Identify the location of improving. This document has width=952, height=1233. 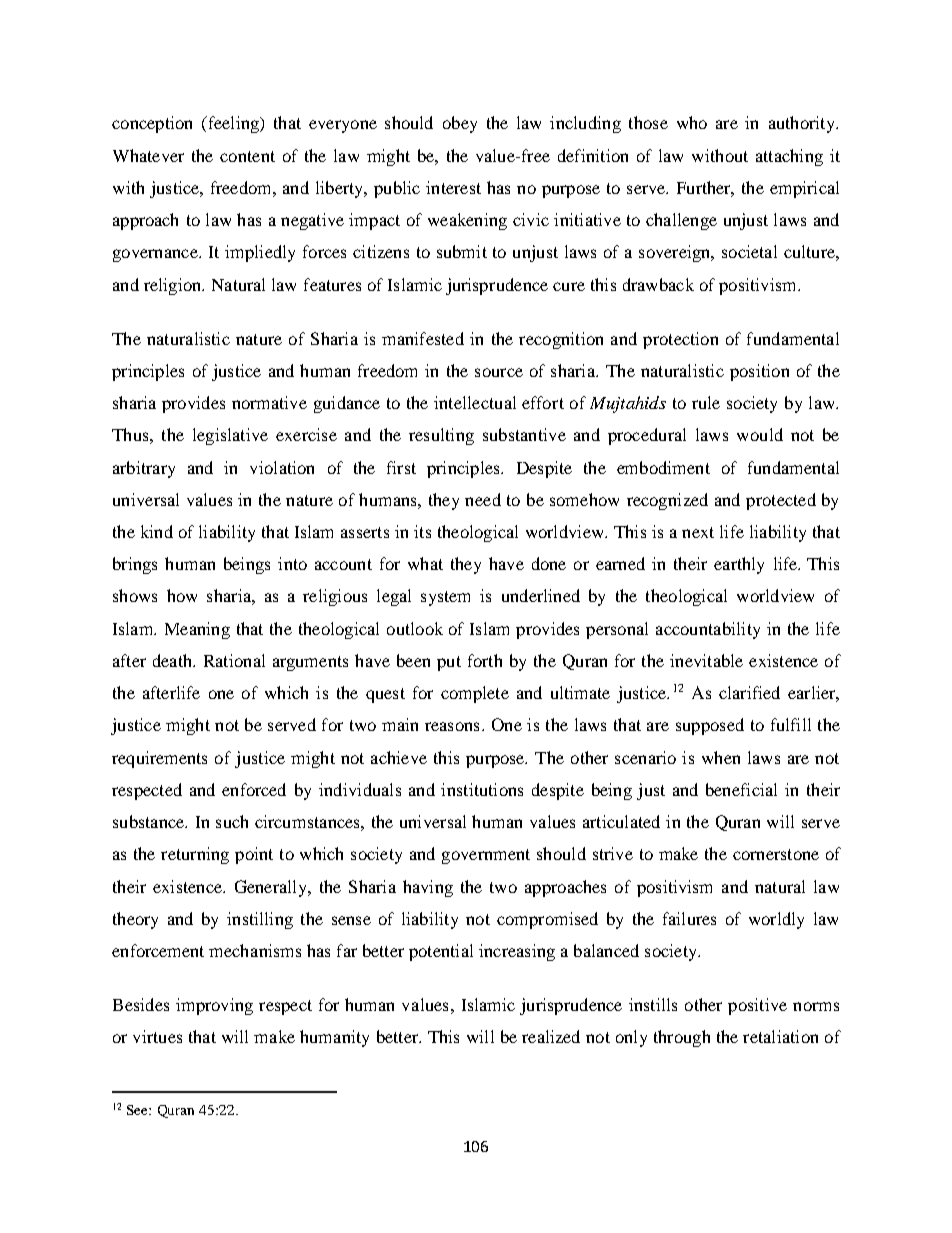
(214, 1006).
